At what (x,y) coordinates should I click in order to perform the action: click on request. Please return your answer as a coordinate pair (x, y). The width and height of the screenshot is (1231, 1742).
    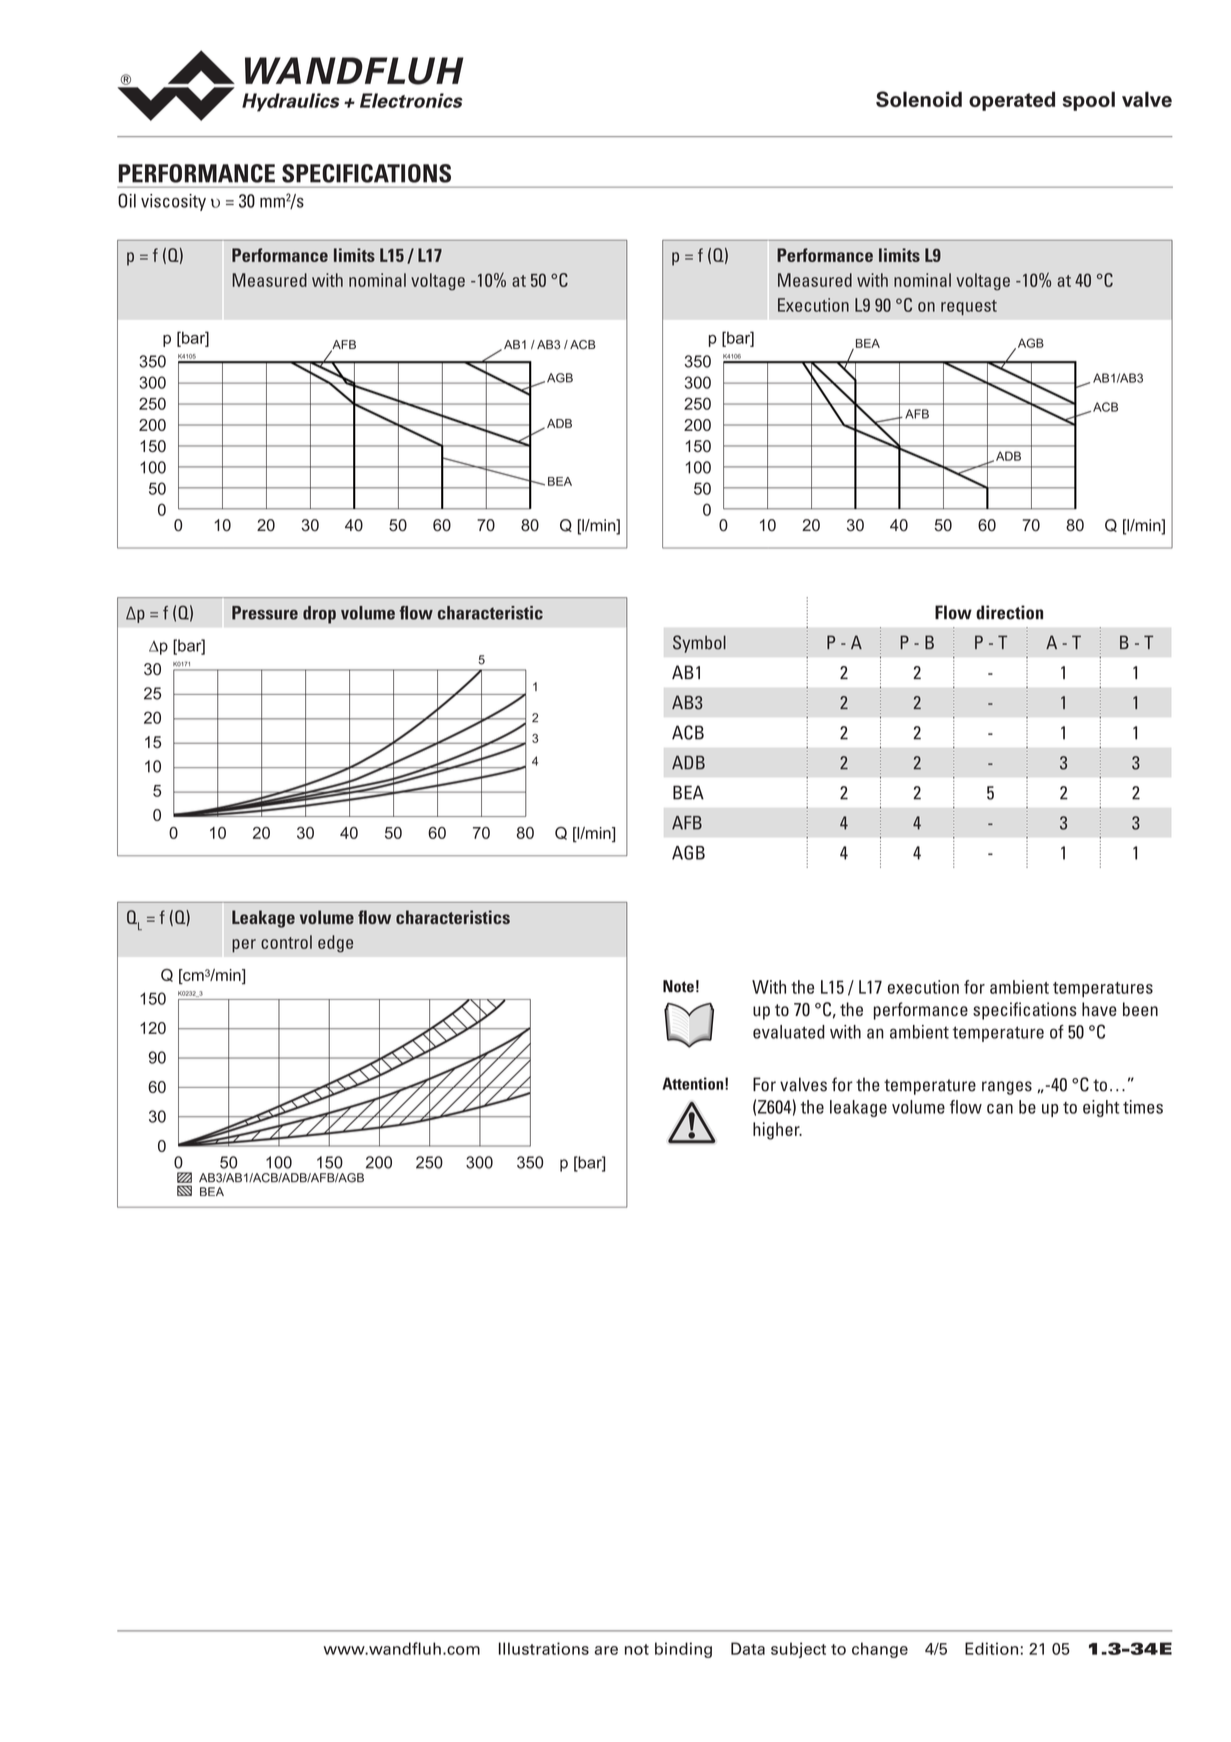
    Looking at the image, I should click on (969, 307).
